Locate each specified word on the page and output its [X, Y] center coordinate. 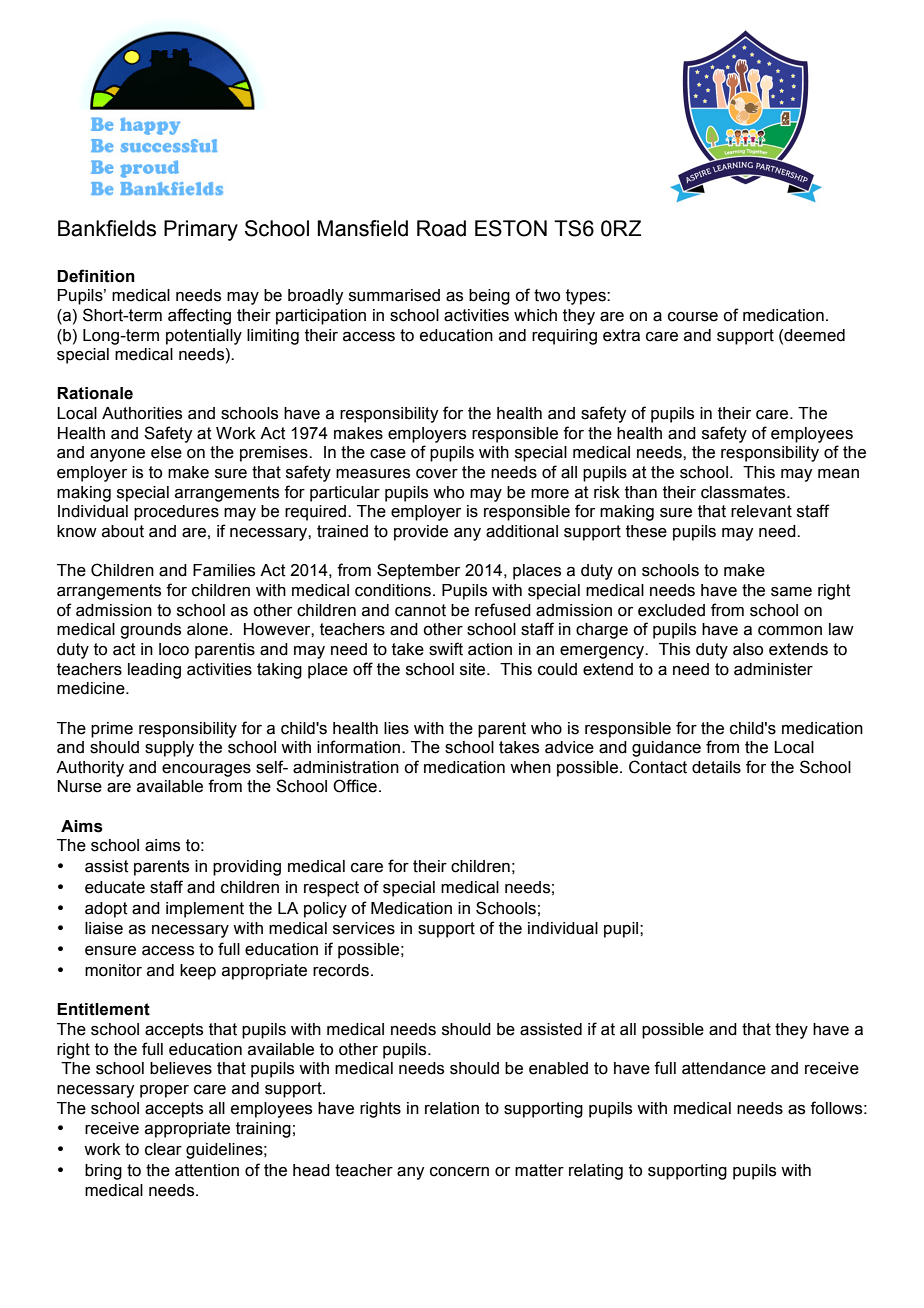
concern [459, 1172]
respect [331, 889]
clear [163, 1149]
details [716, 767]
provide [421, 533]
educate [115, 887]
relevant [761, 511]
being [489, 297]
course [693, 317]
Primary [201, 230]
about [123, 531]
